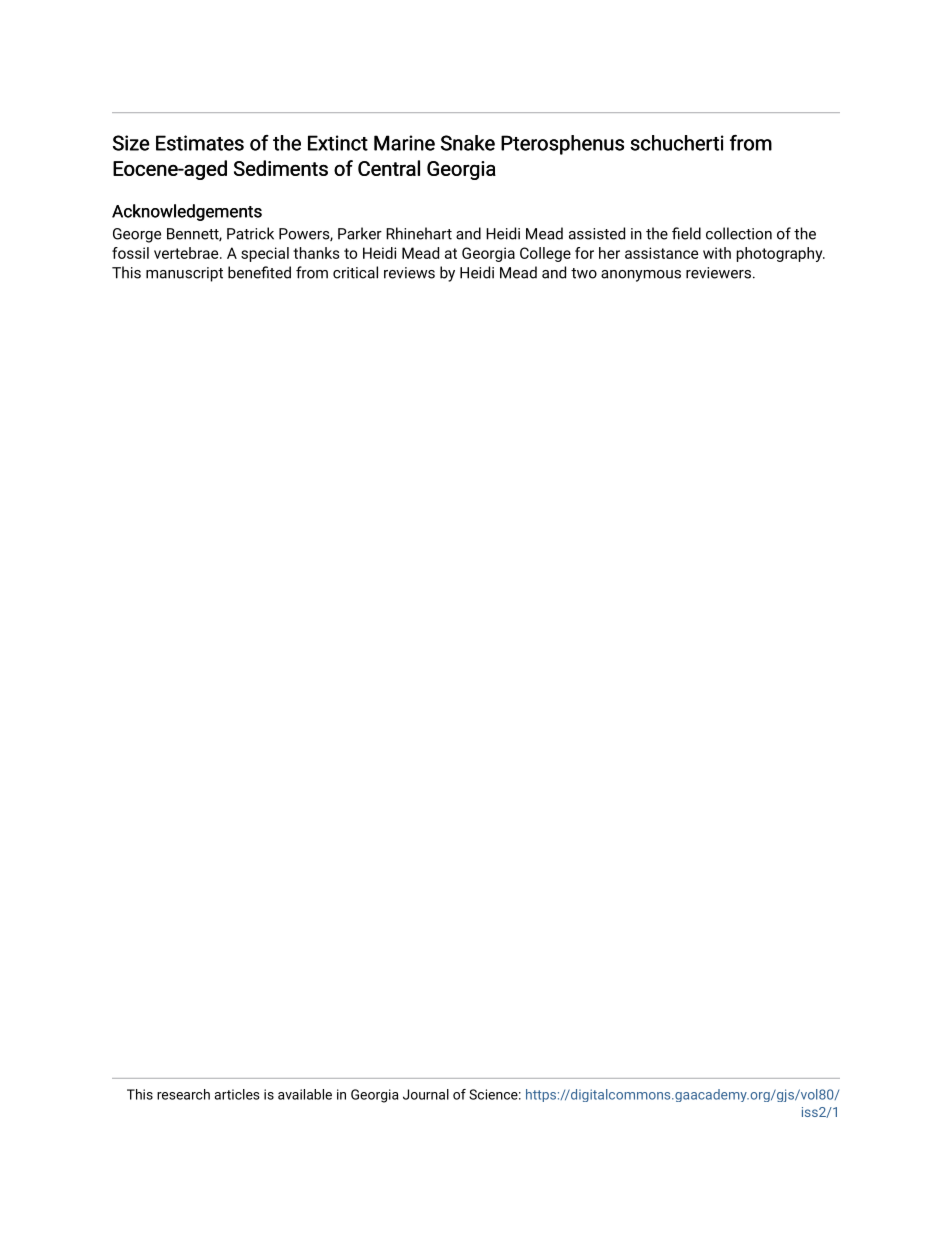 This screenshot has height=1233, width=952. I want to click on manuscript, so click(184, 274).
